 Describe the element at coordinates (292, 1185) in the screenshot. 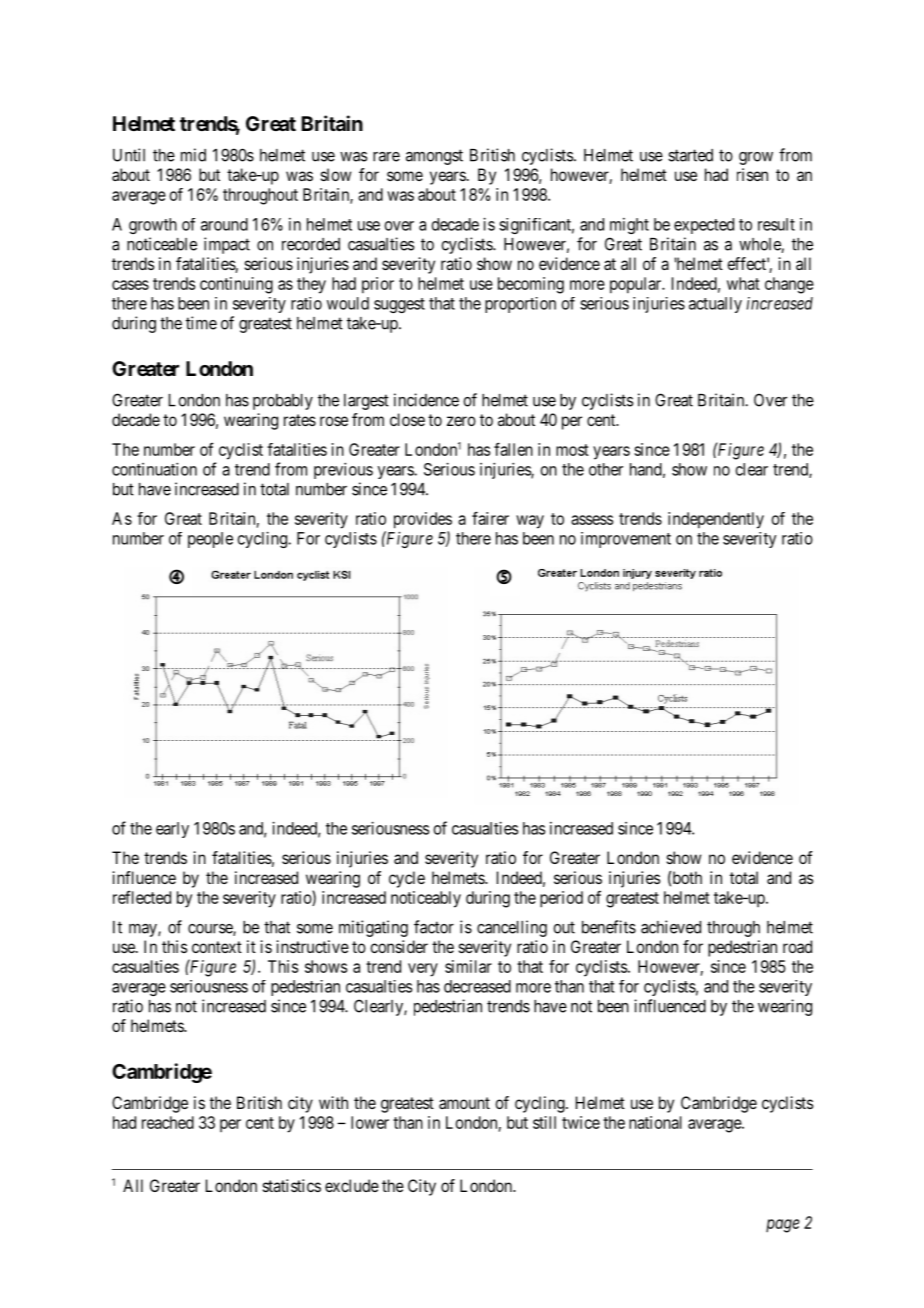

I see `statistics` at that location.
